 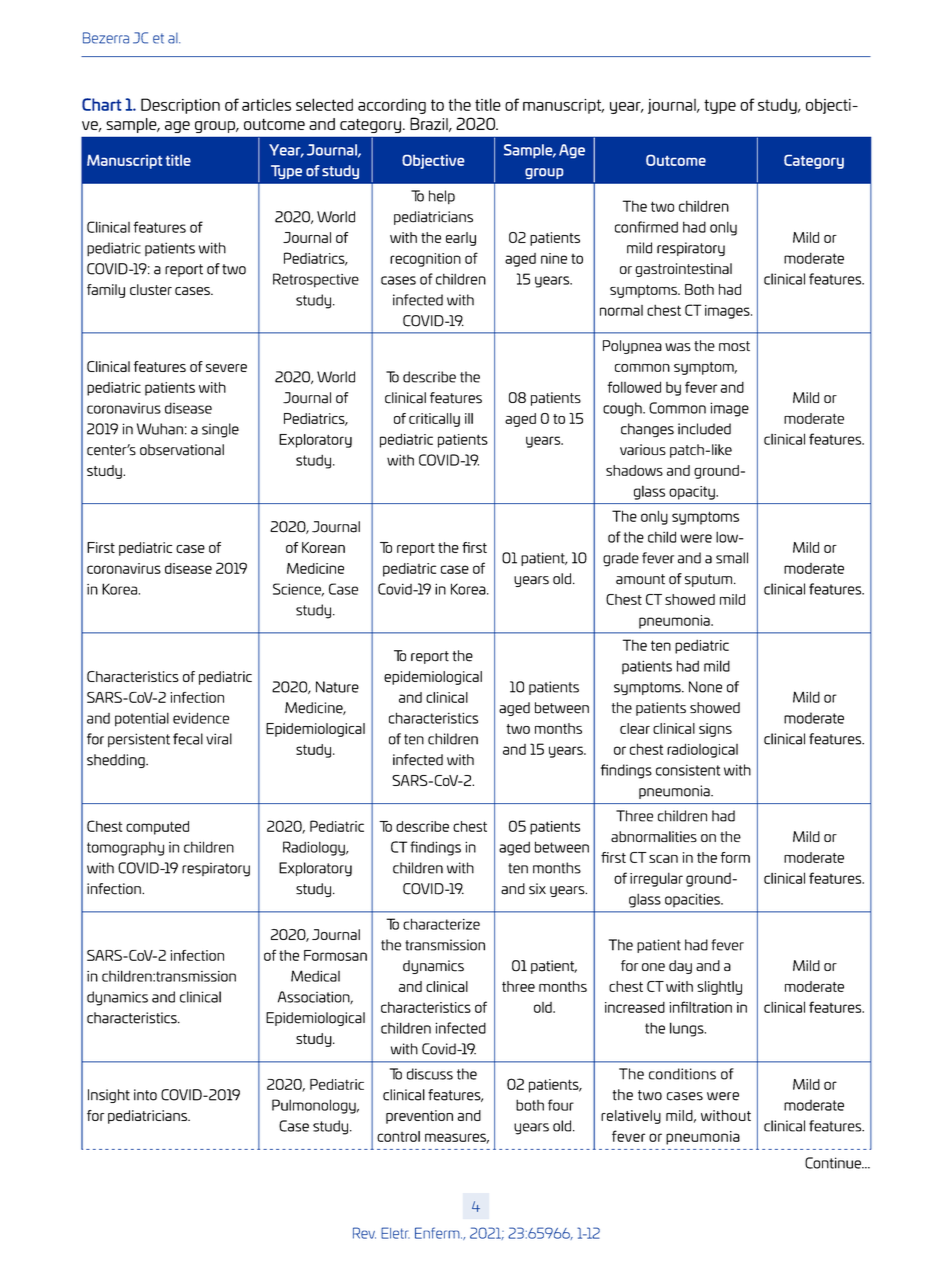 I want to click on into, so click(x=145, y=1095).
